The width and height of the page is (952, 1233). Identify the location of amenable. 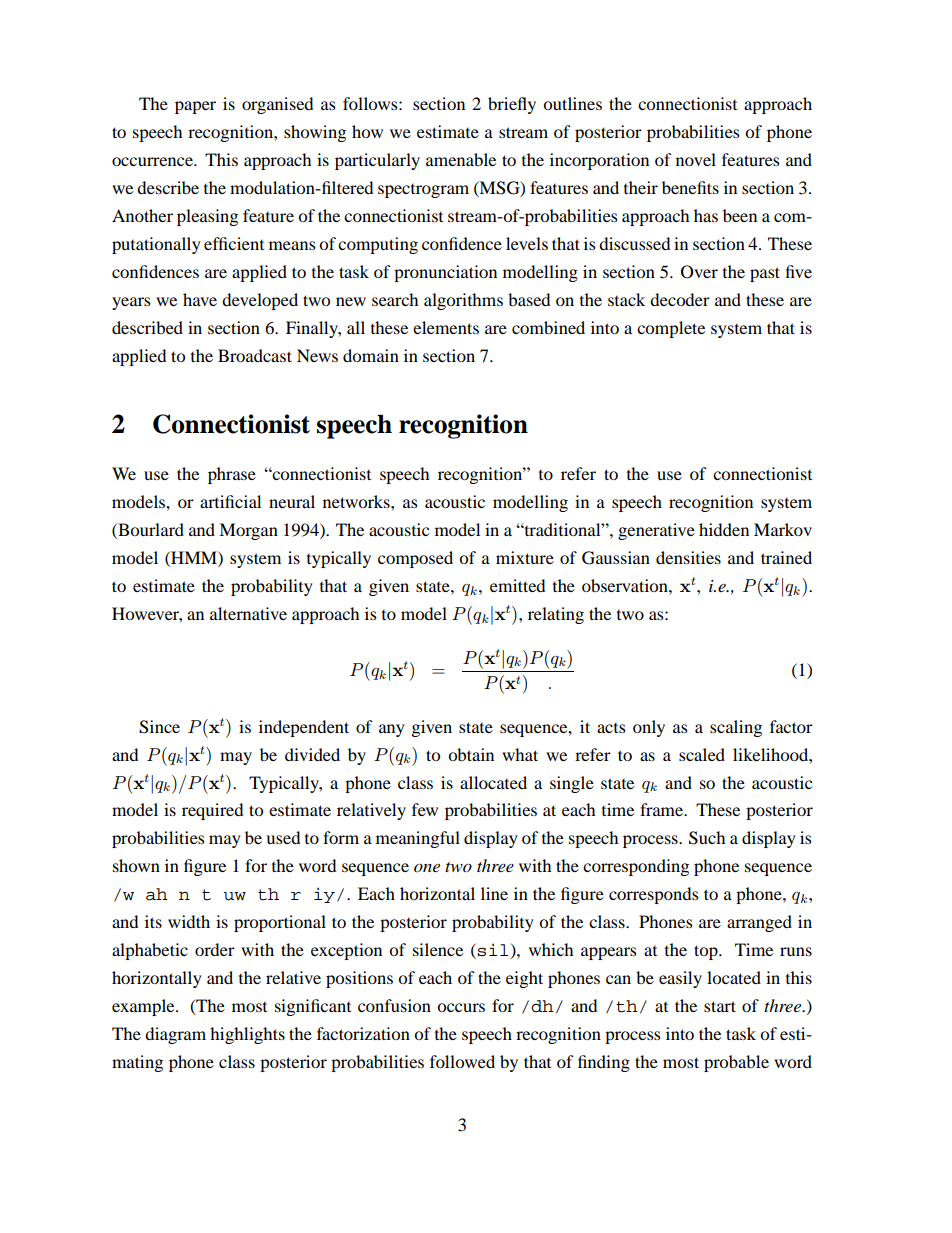
(461, 159).
